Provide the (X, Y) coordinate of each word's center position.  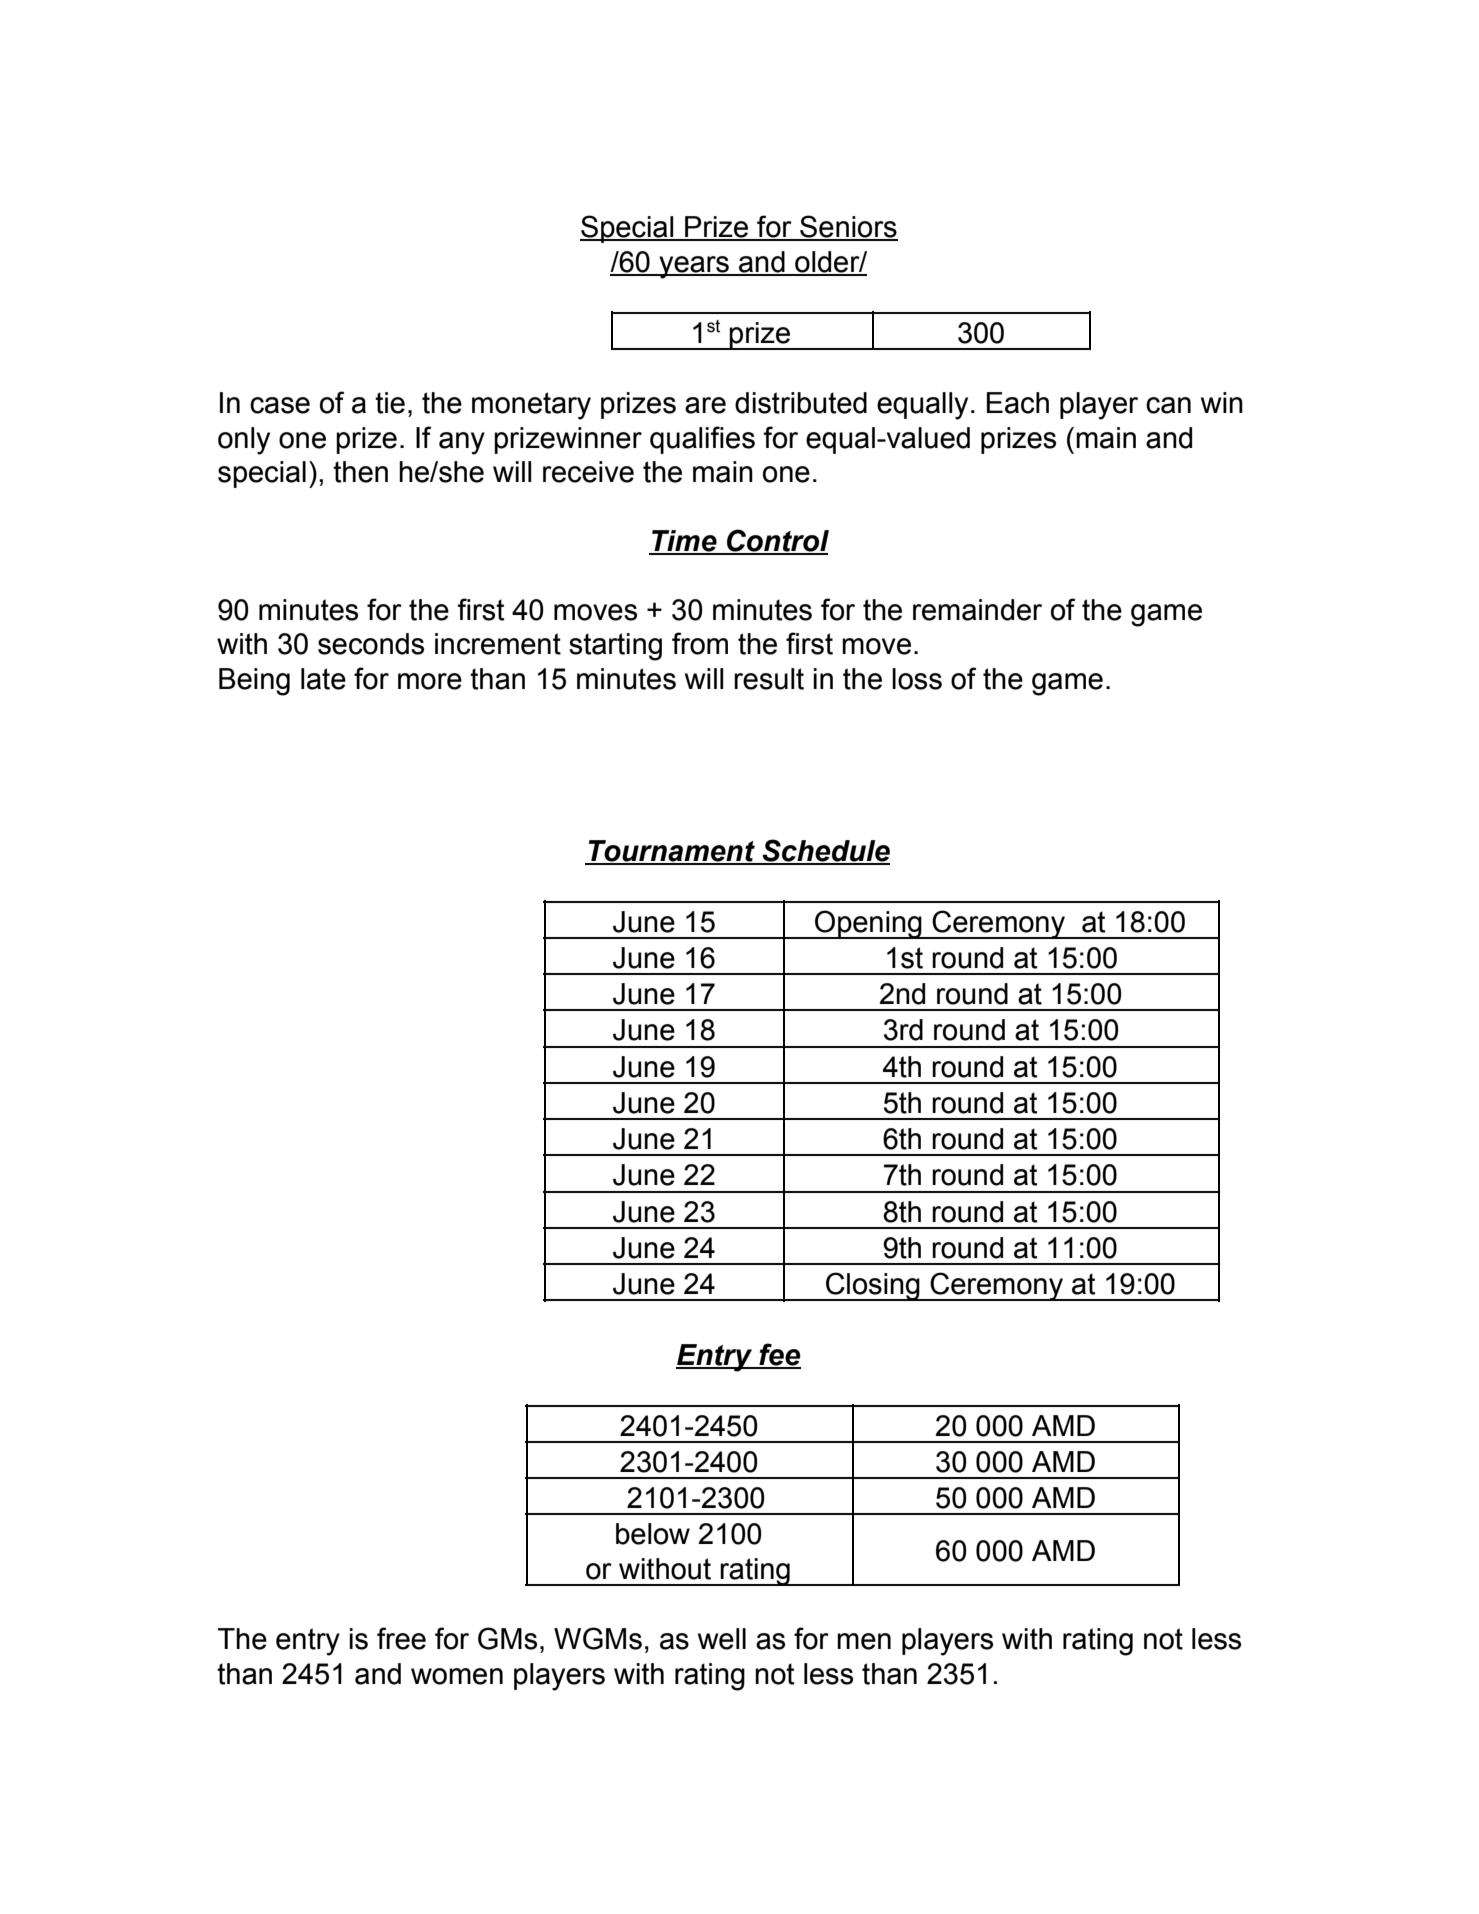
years (694, 267)
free (401, 1638)
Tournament (671, 852)
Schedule (825, 851)
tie (390, 403)
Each (1018, 403)
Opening (868, 924)
